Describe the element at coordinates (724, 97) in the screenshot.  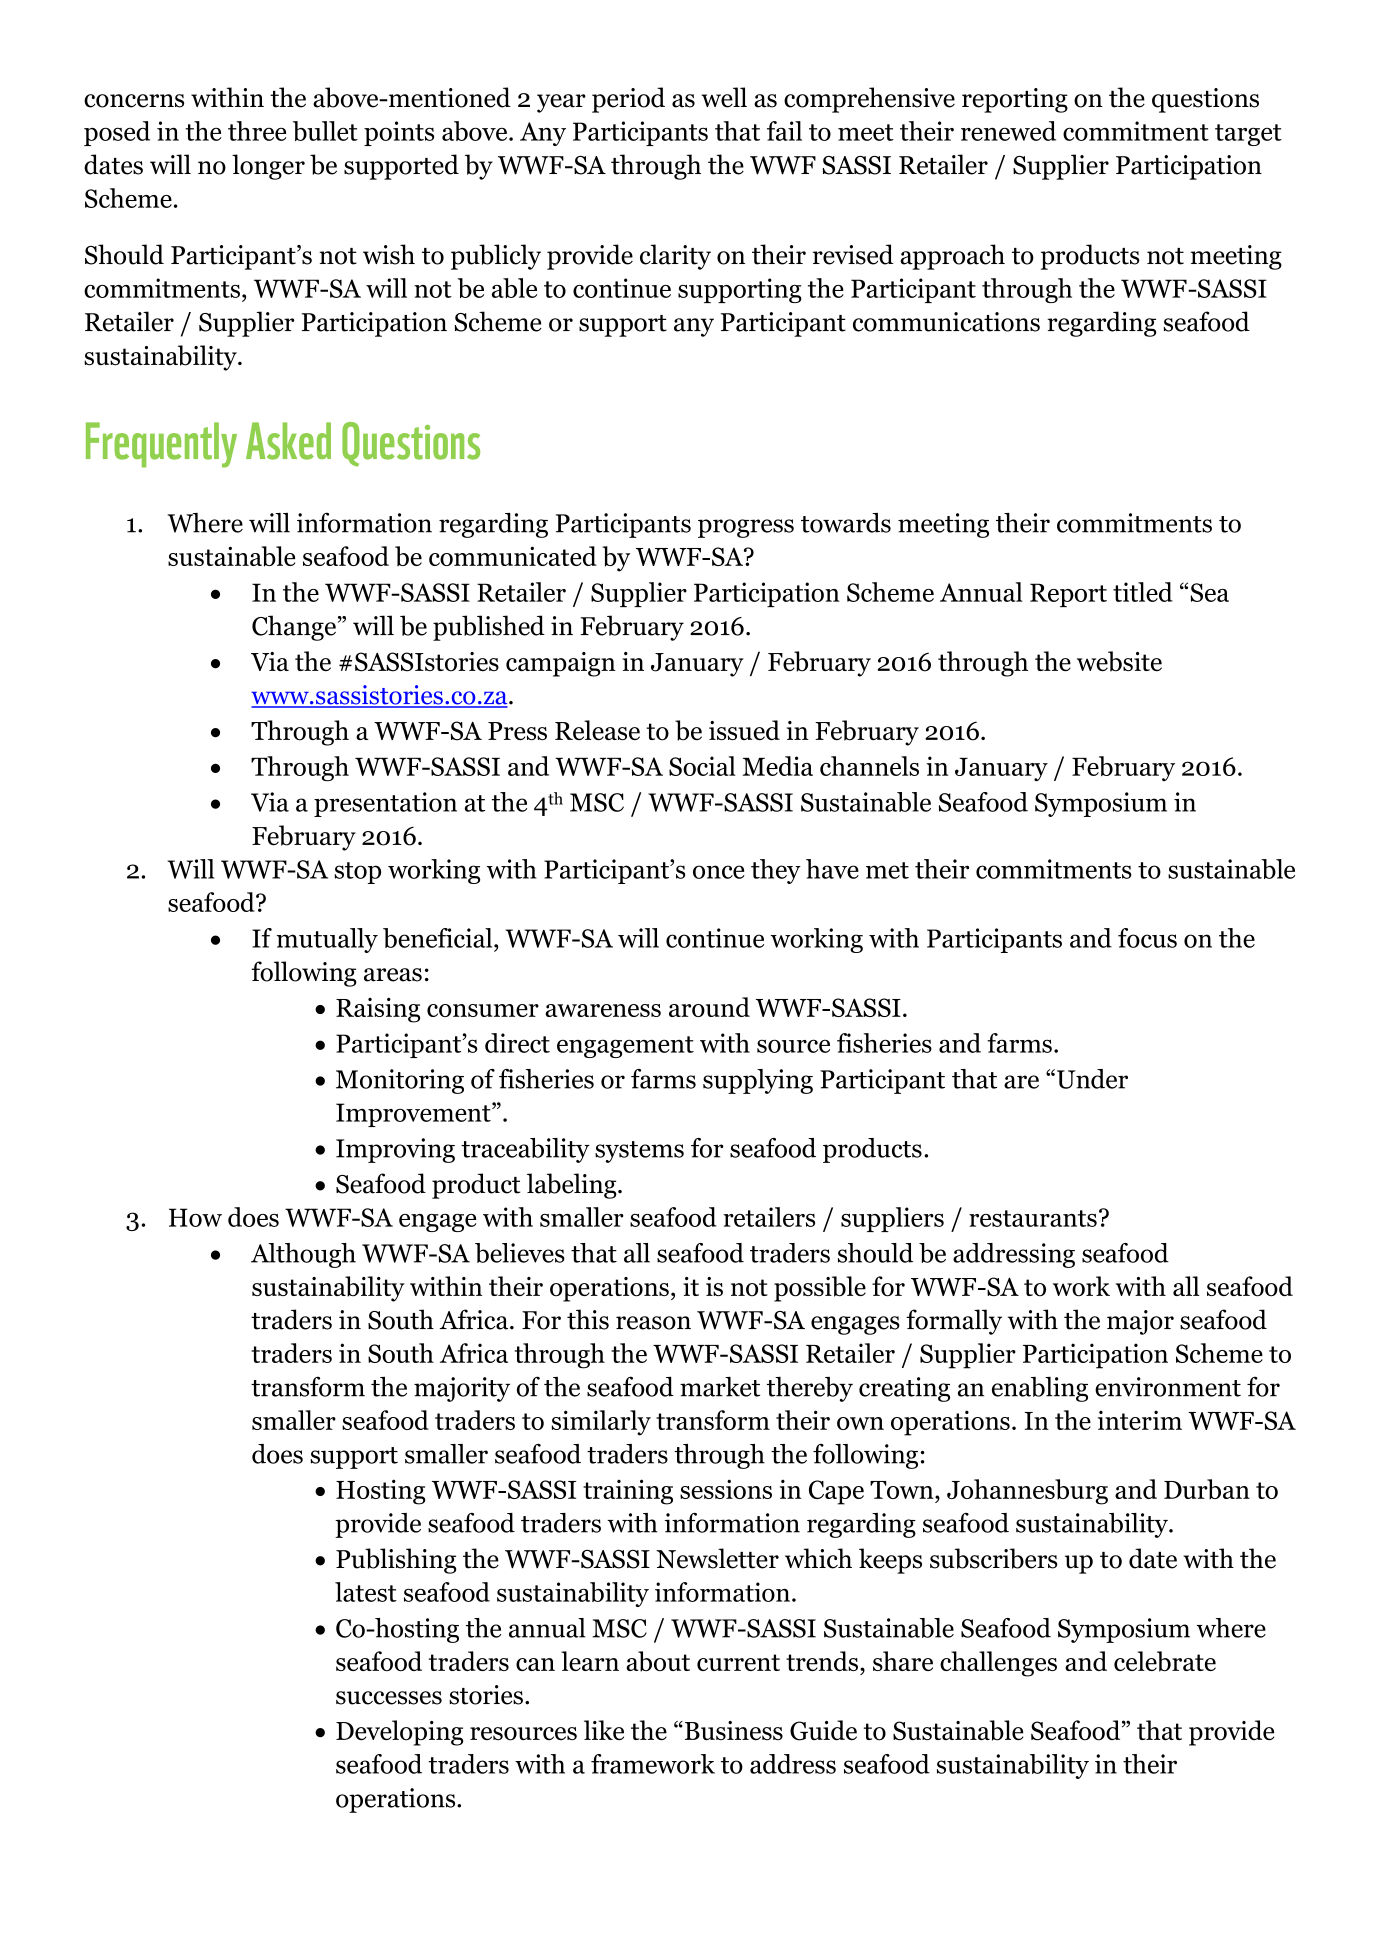
I see `well` at that location.
